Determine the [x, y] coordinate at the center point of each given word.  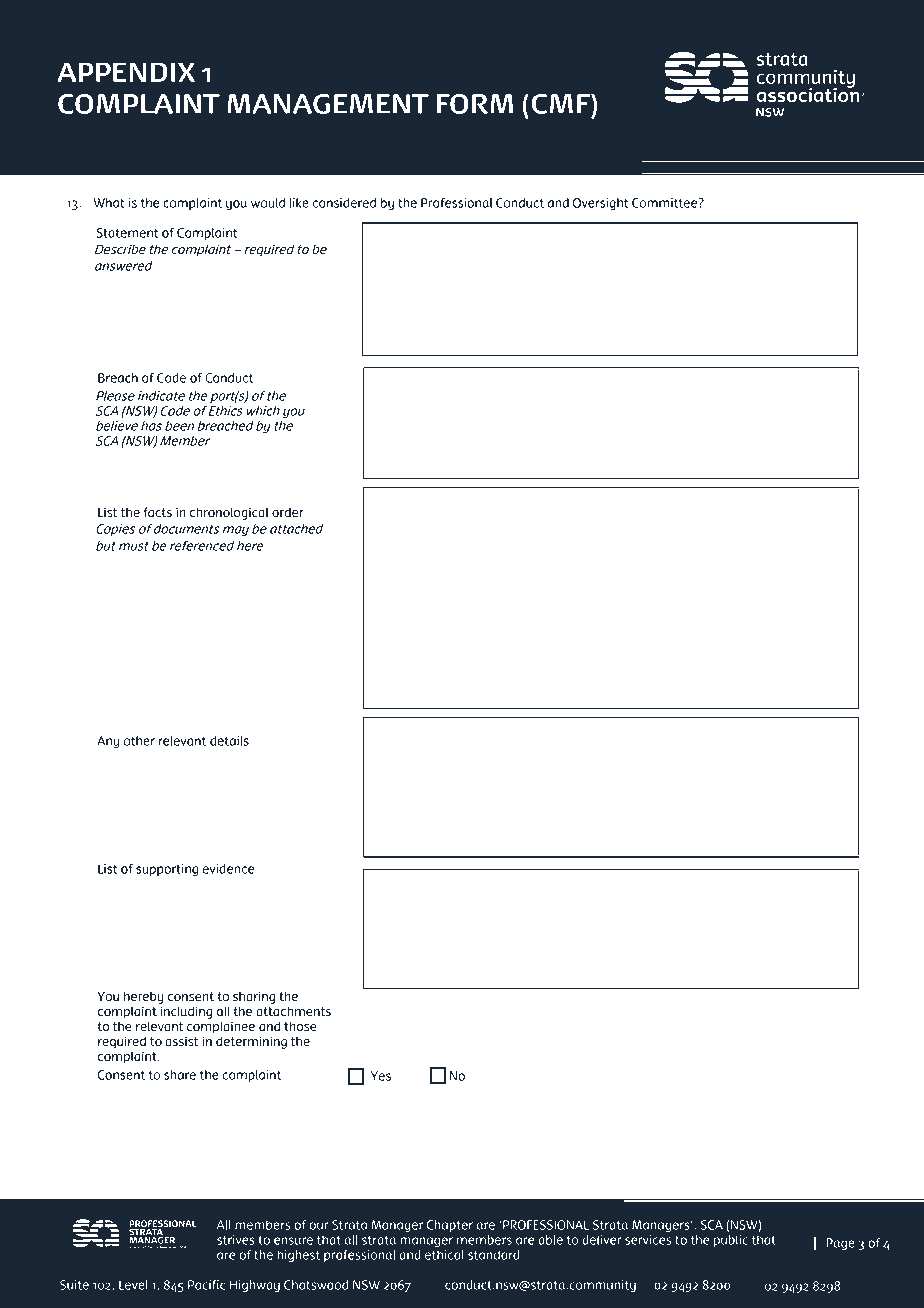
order [288, 512]
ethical [444, 1255]
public [731, 1241]
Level [133, 1285]
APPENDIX [126, 72]
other [139, 741]
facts [157, 512]
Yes [381, 1076]
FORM [475, 104]
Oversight [601, 204]
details [229, 741]
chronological [229, 513]
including [186, 1012]
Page [840, 1244]
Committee [666, 203]
